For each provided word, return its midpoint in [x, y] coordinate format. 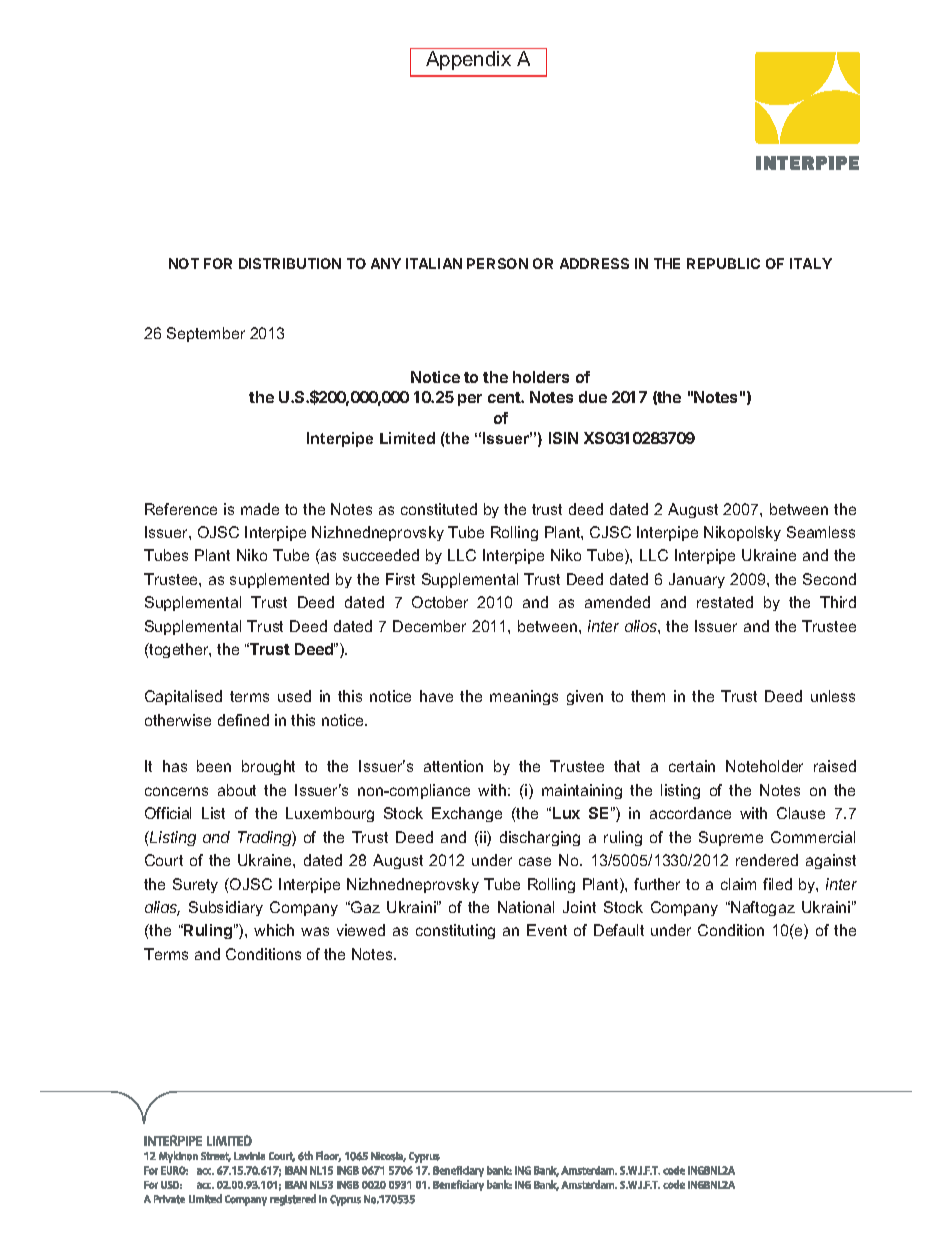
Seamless [821, 532]
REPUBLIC [723, 263]
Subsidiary [226, 908]
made [260, 509]
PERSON [497, 263]
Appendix [468, 60]
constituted [439, 509]
